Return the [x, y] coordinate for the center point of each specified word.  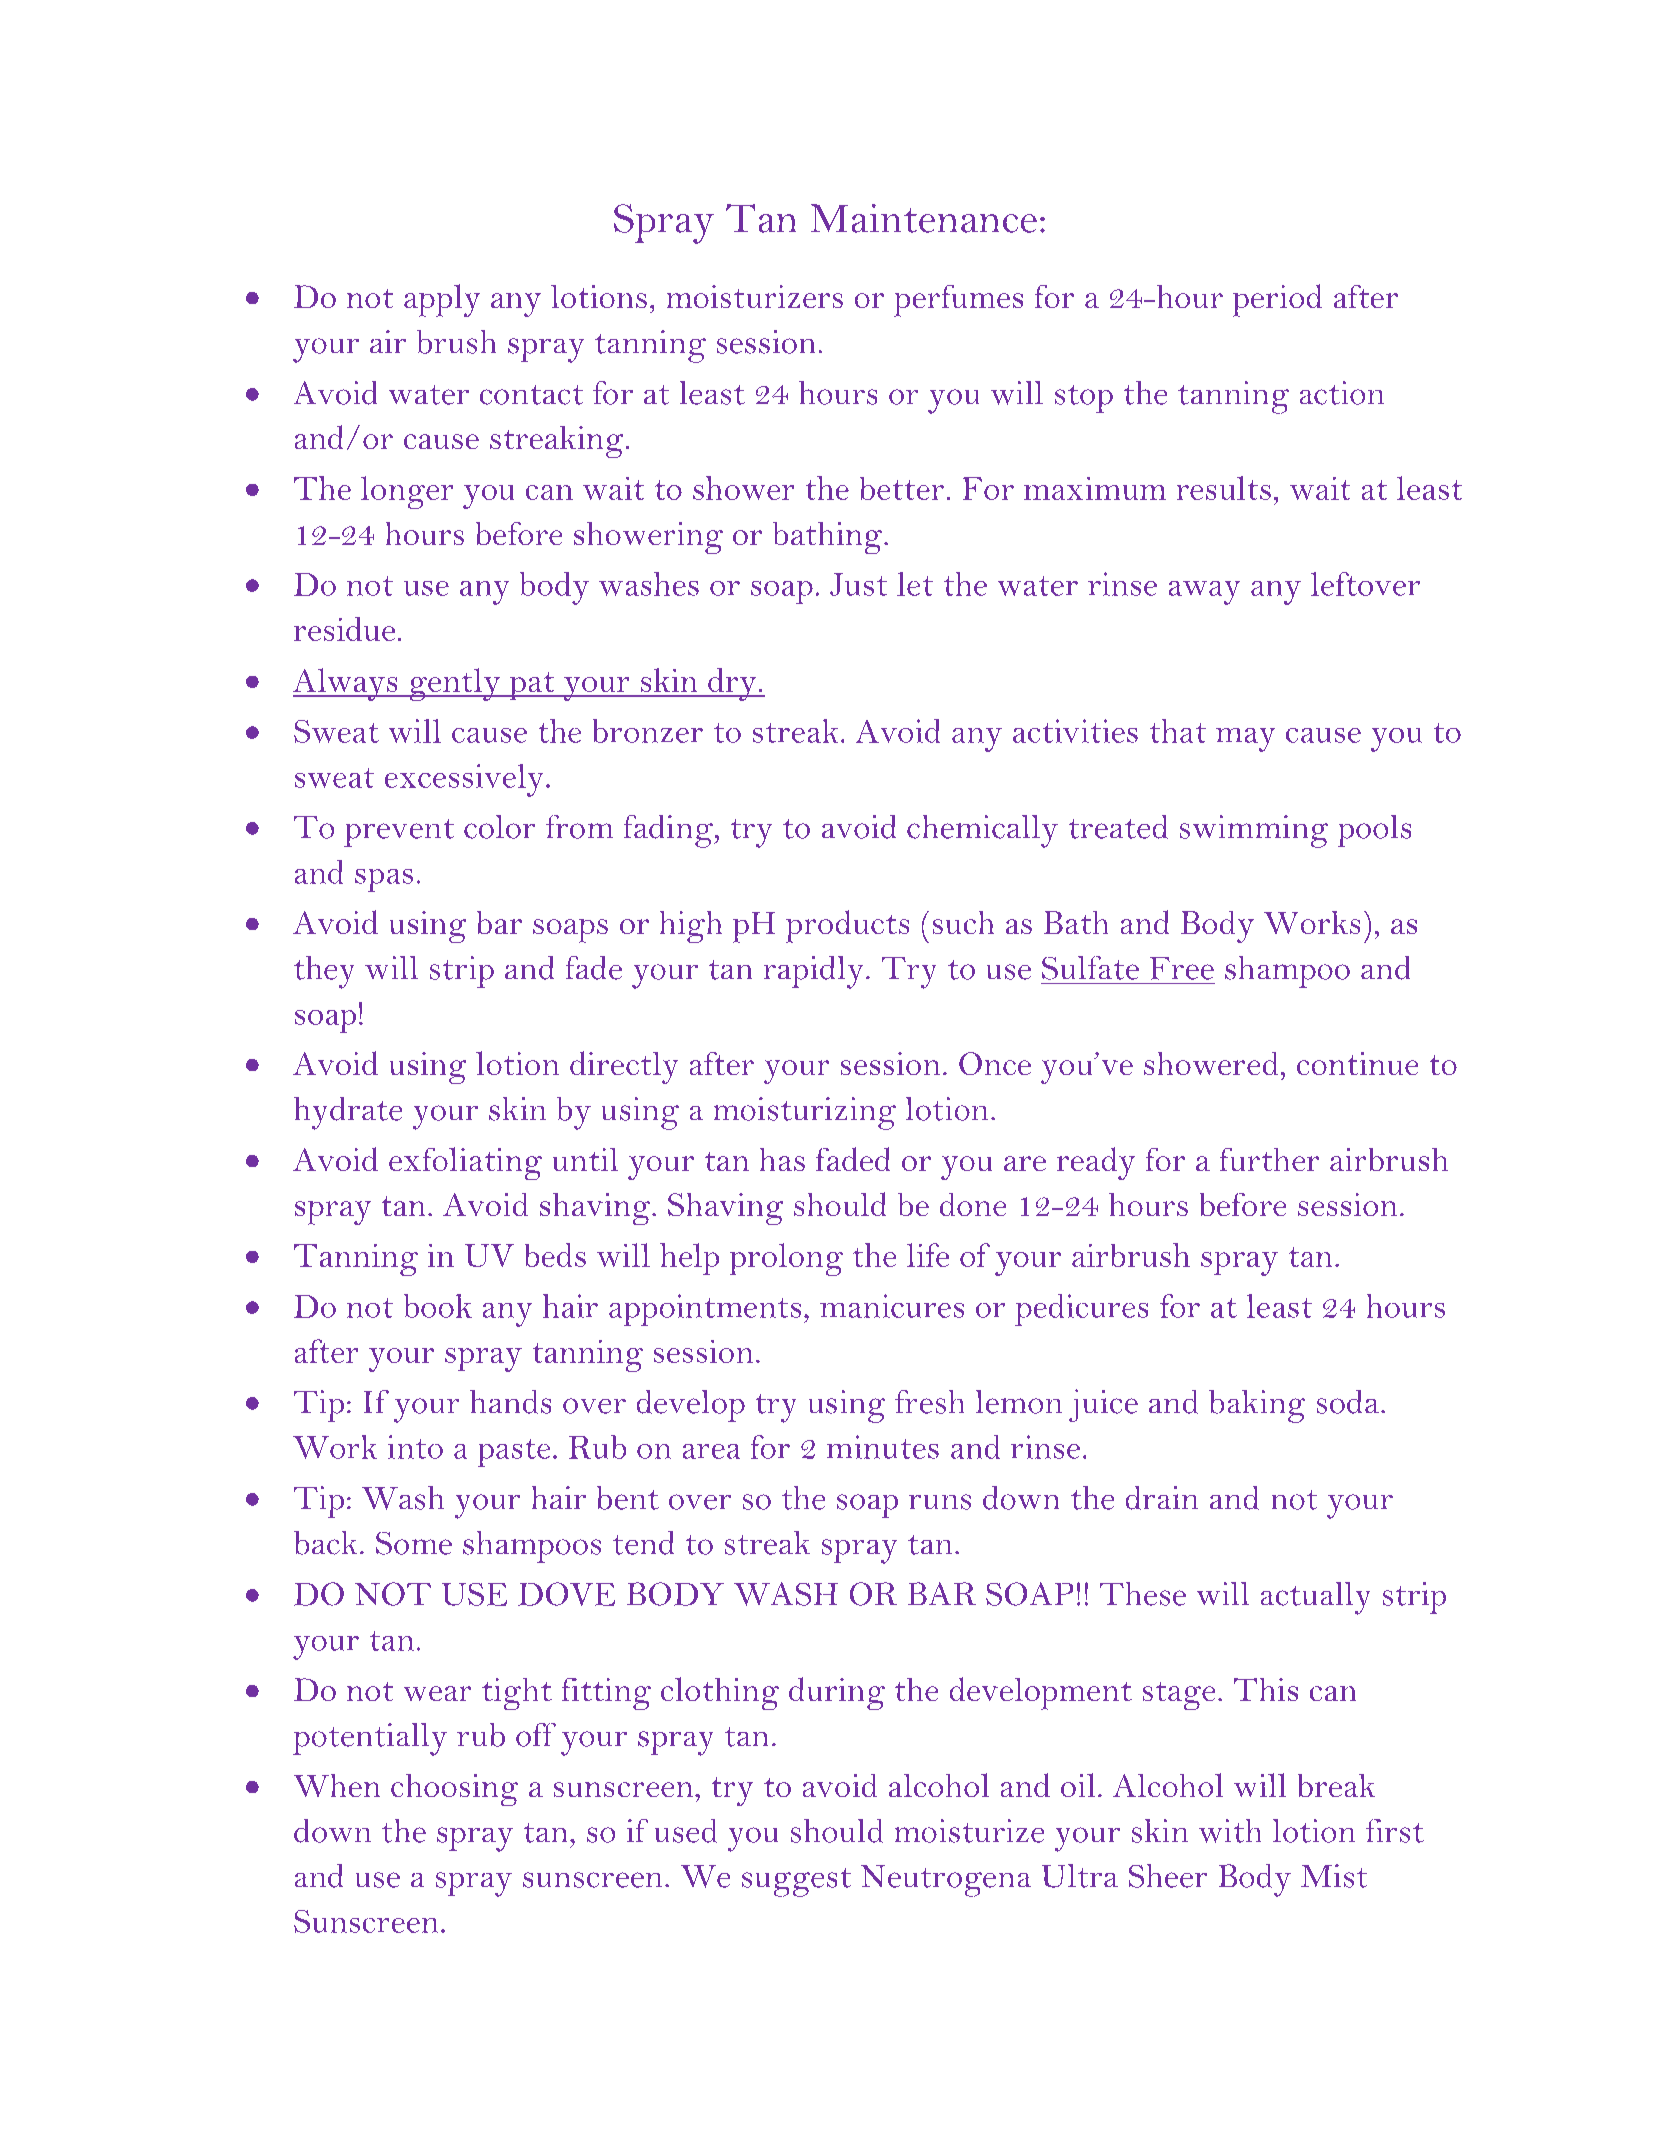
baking [1257, 1406]
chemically [982, 831]
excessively [464, 780]
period [1277, 300]
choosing [454, 1790]
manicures [892, 1306]
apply [442, 300]
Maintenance [924, 218]
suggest [796, 1882]
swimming [1254, 831]
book [438, 1306]
